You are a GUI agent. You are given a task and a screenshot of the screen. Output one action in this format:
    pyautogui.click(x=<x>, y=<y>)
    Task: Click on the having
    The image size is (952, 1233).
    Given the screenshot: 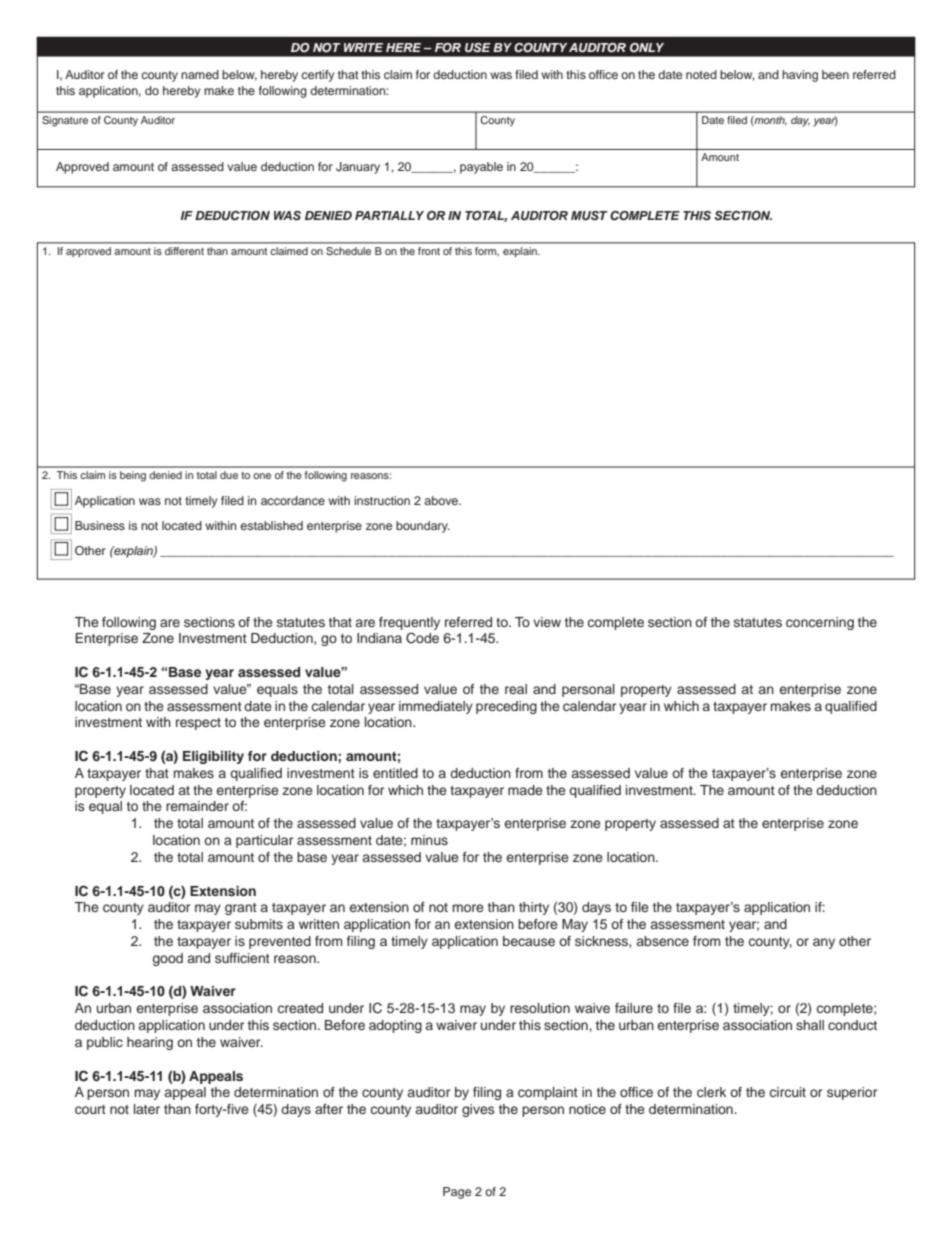 What is the action you would take?
    pyautogui.click(x=800, y=76)
